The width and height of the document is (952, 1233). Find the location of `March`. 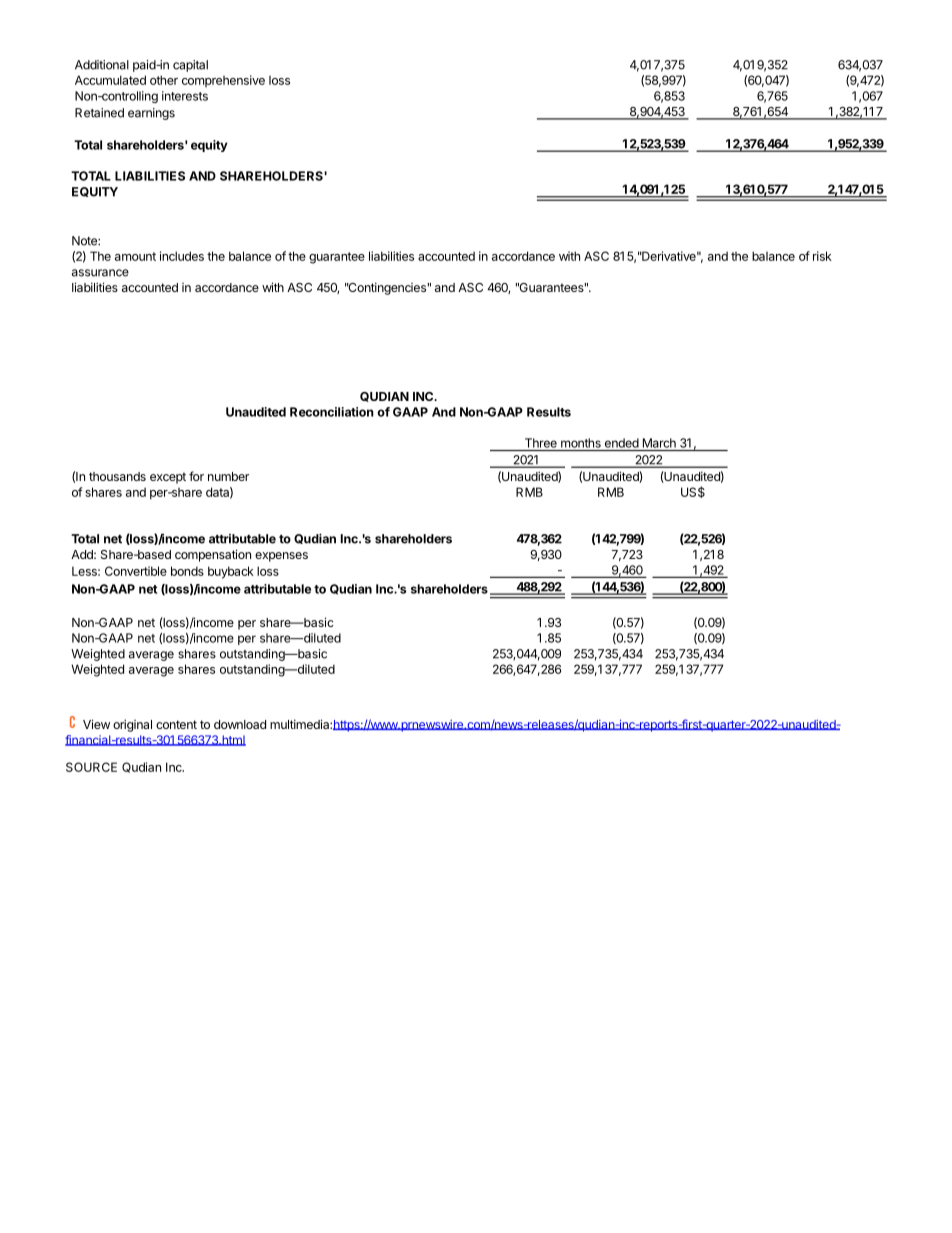

March is located at coordinates (659, 443).
